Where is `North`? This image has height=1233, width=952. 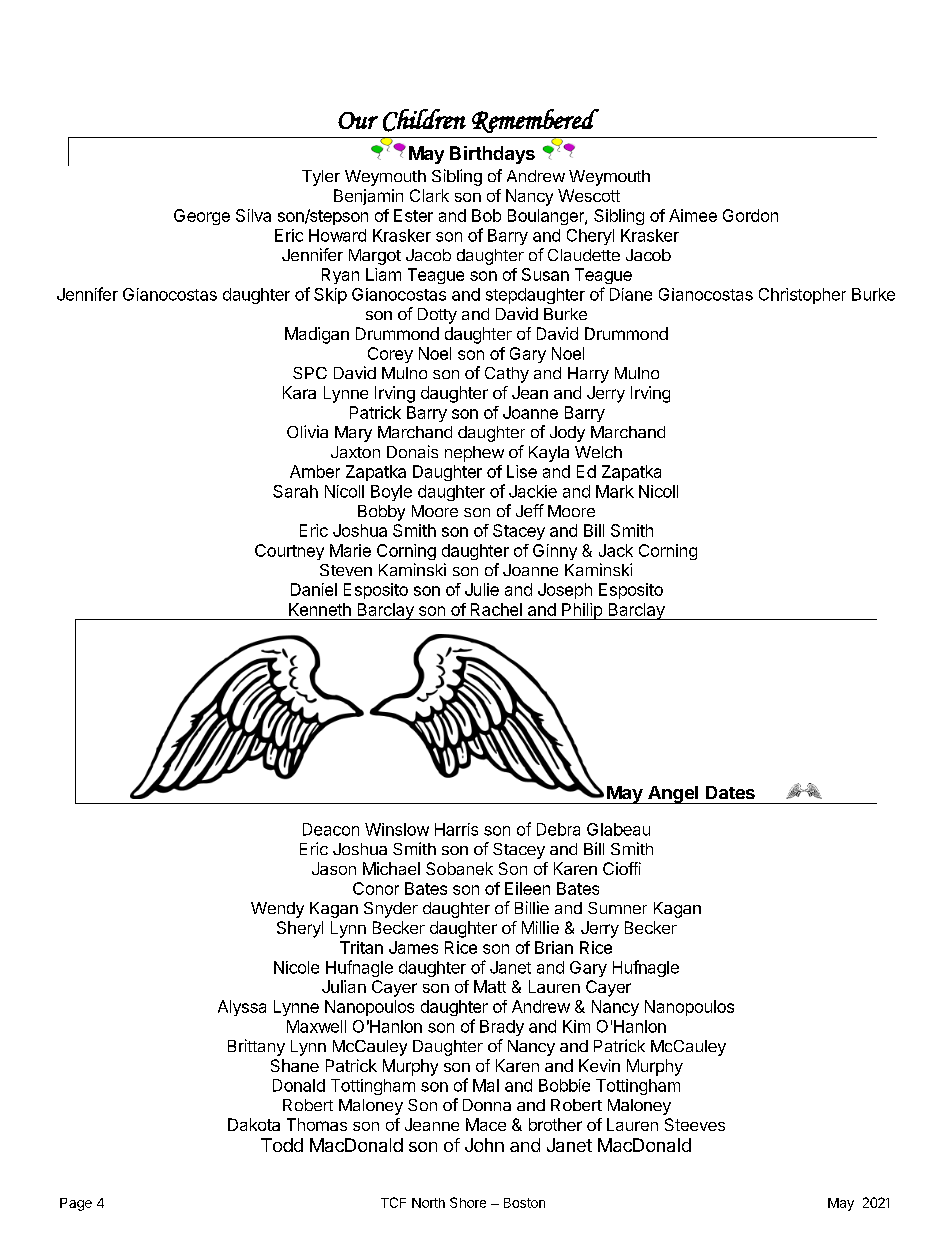
North is located at coordinates (428, 1203).
